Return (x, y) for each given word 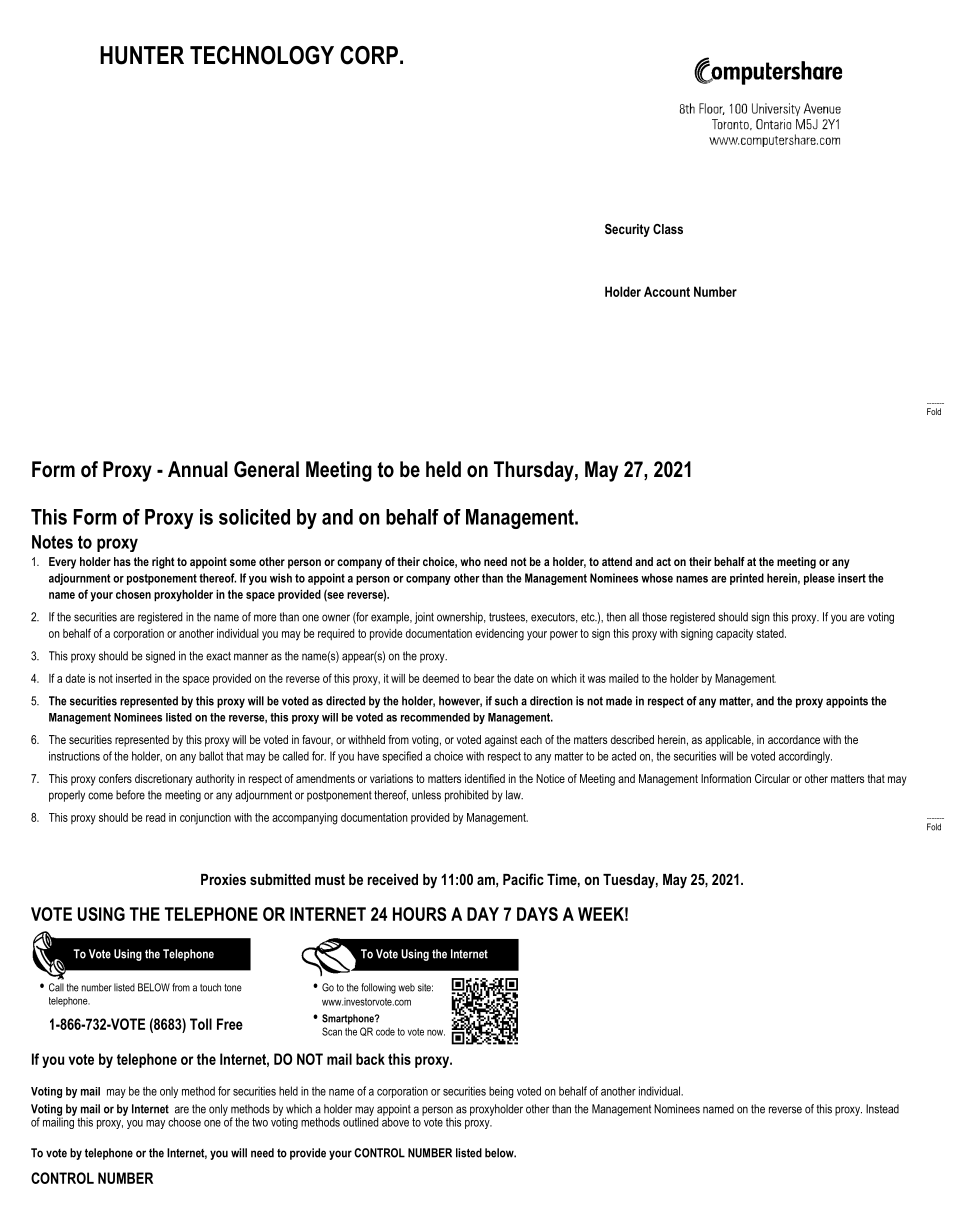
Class (668, 229)
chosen (133, 594)
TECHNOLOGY (262, 55)
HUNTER (142, 55)
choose (184, 1122)
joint (424, 618)
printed (747, 579)
